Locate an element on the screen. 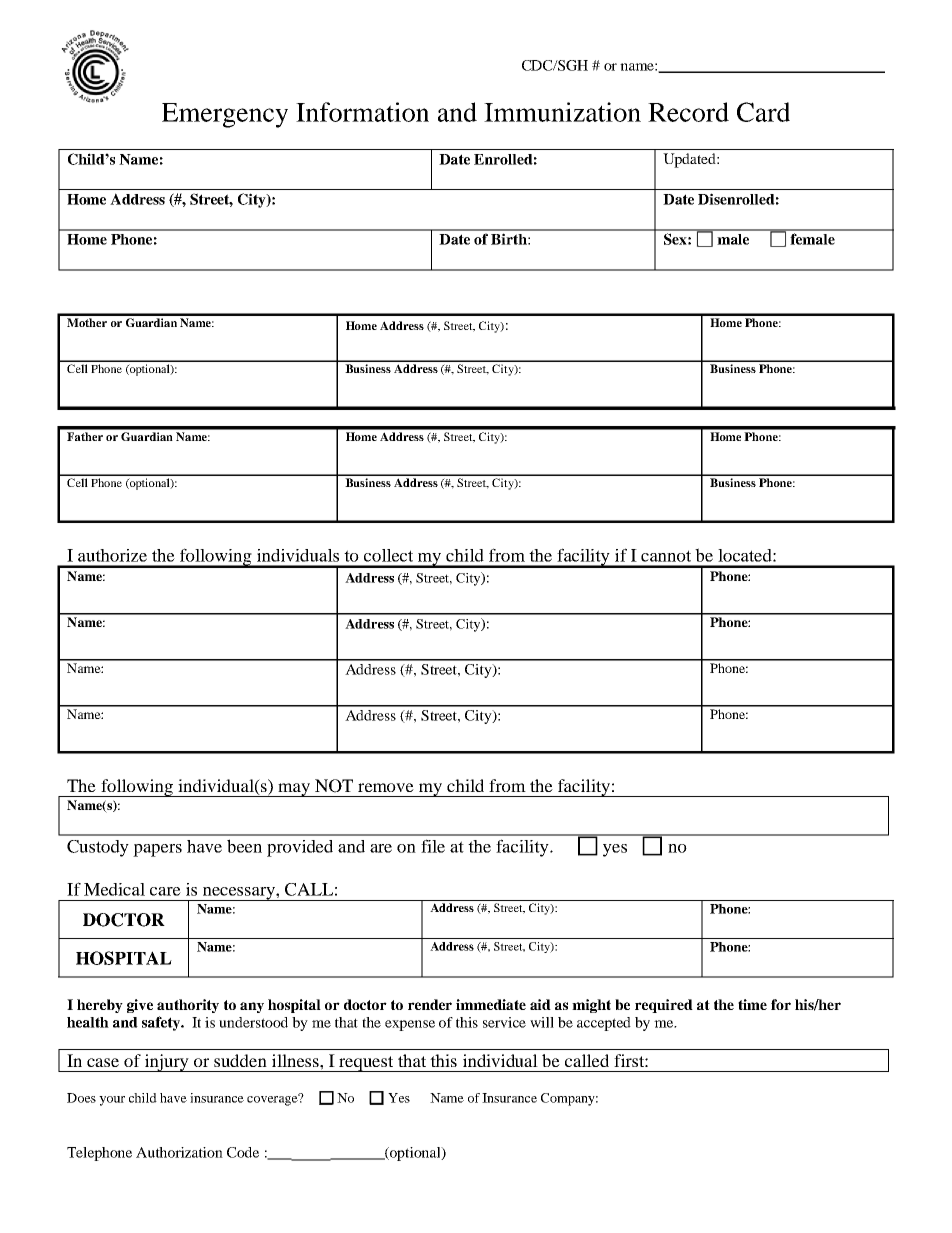 This screenshot has width=952, height=1233. may is located at coordinates (294, 790).
